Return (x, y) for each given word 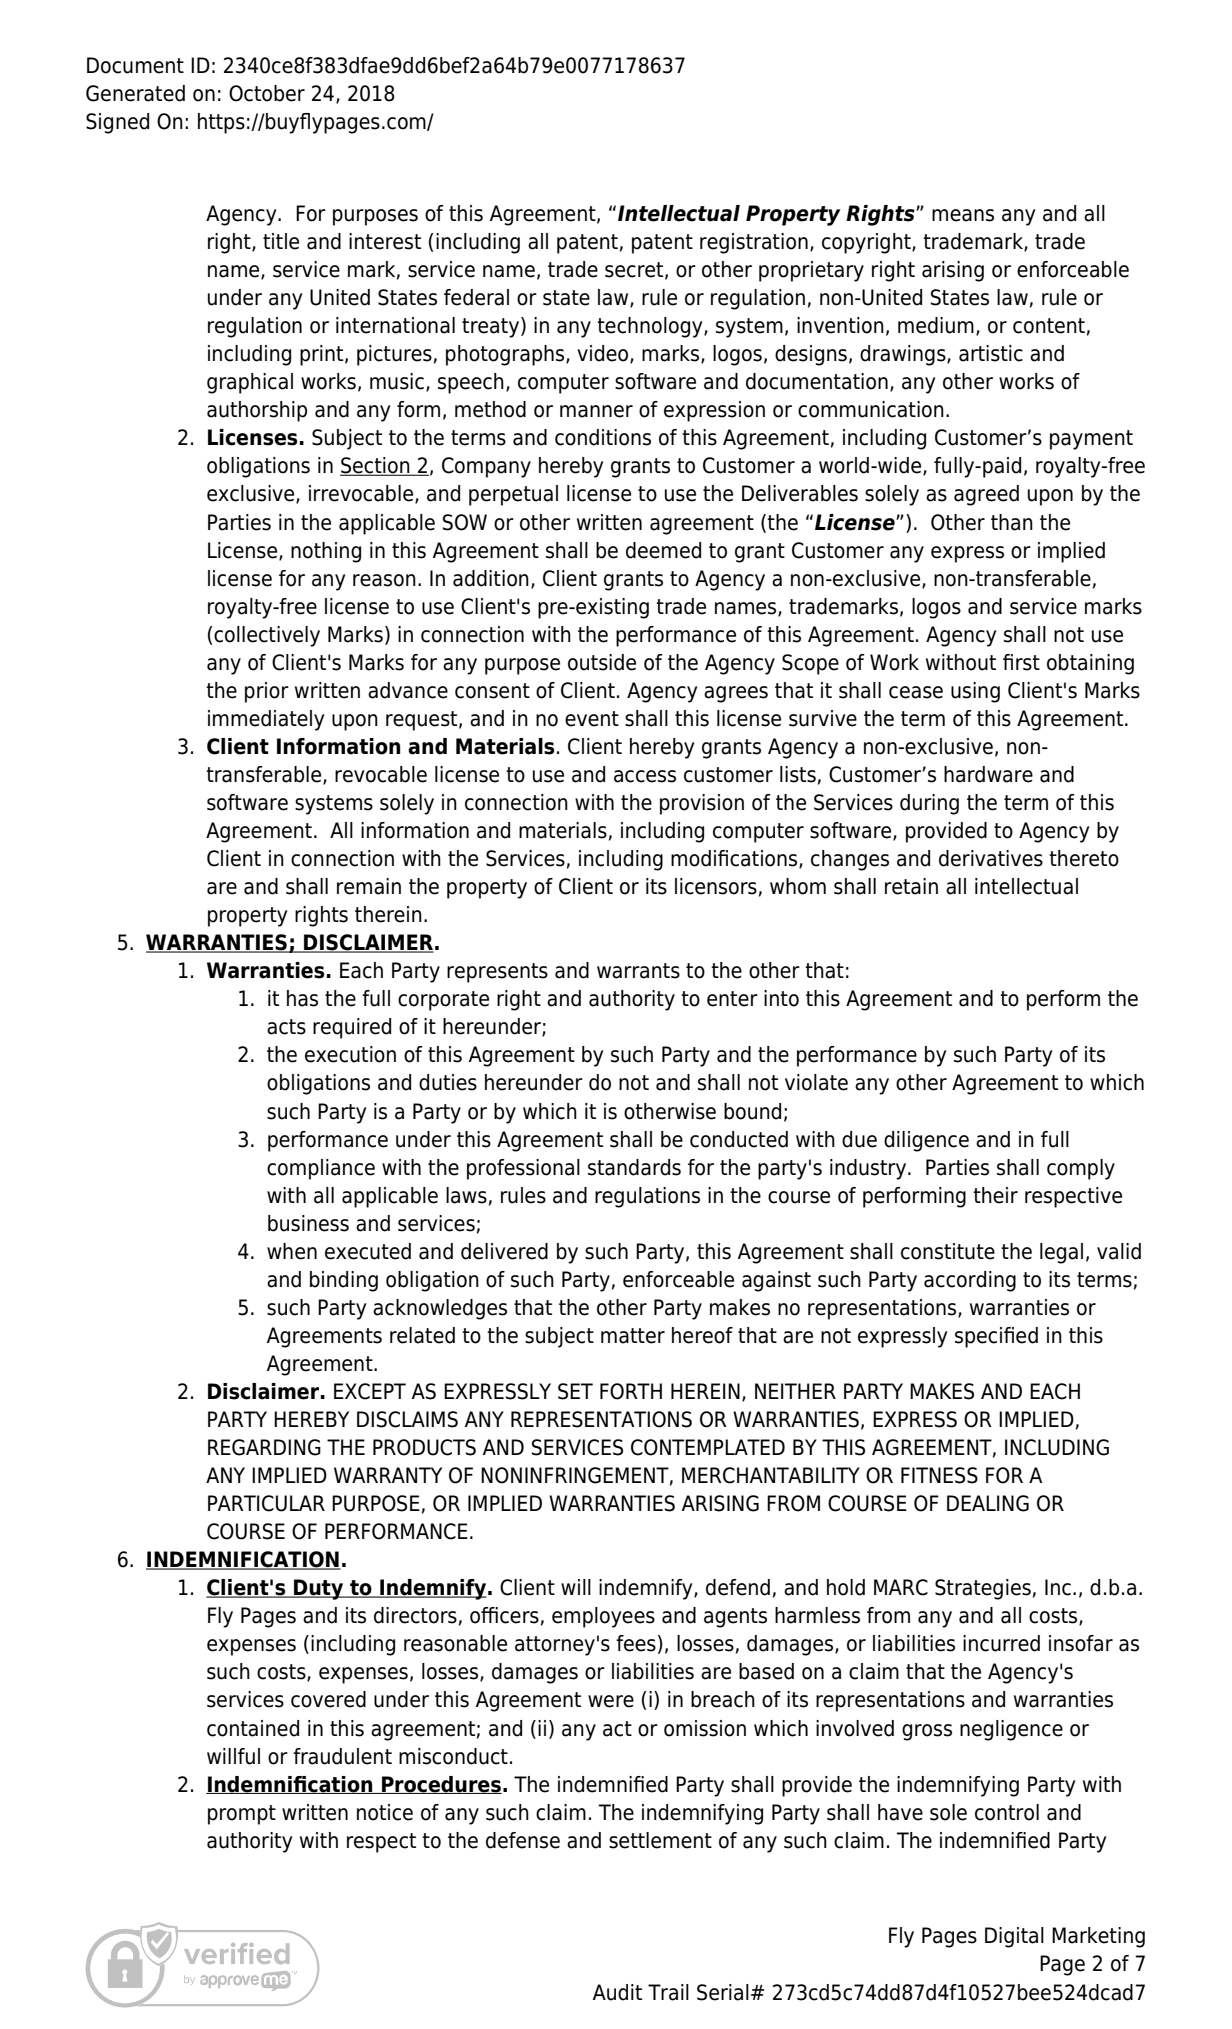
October (267, 93)
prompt (242, 1815)
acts (286, 1027)
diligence (926, 1141)
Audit (617, 1992)
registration (754, 243)
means (963, 215)
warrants (638, 971)
